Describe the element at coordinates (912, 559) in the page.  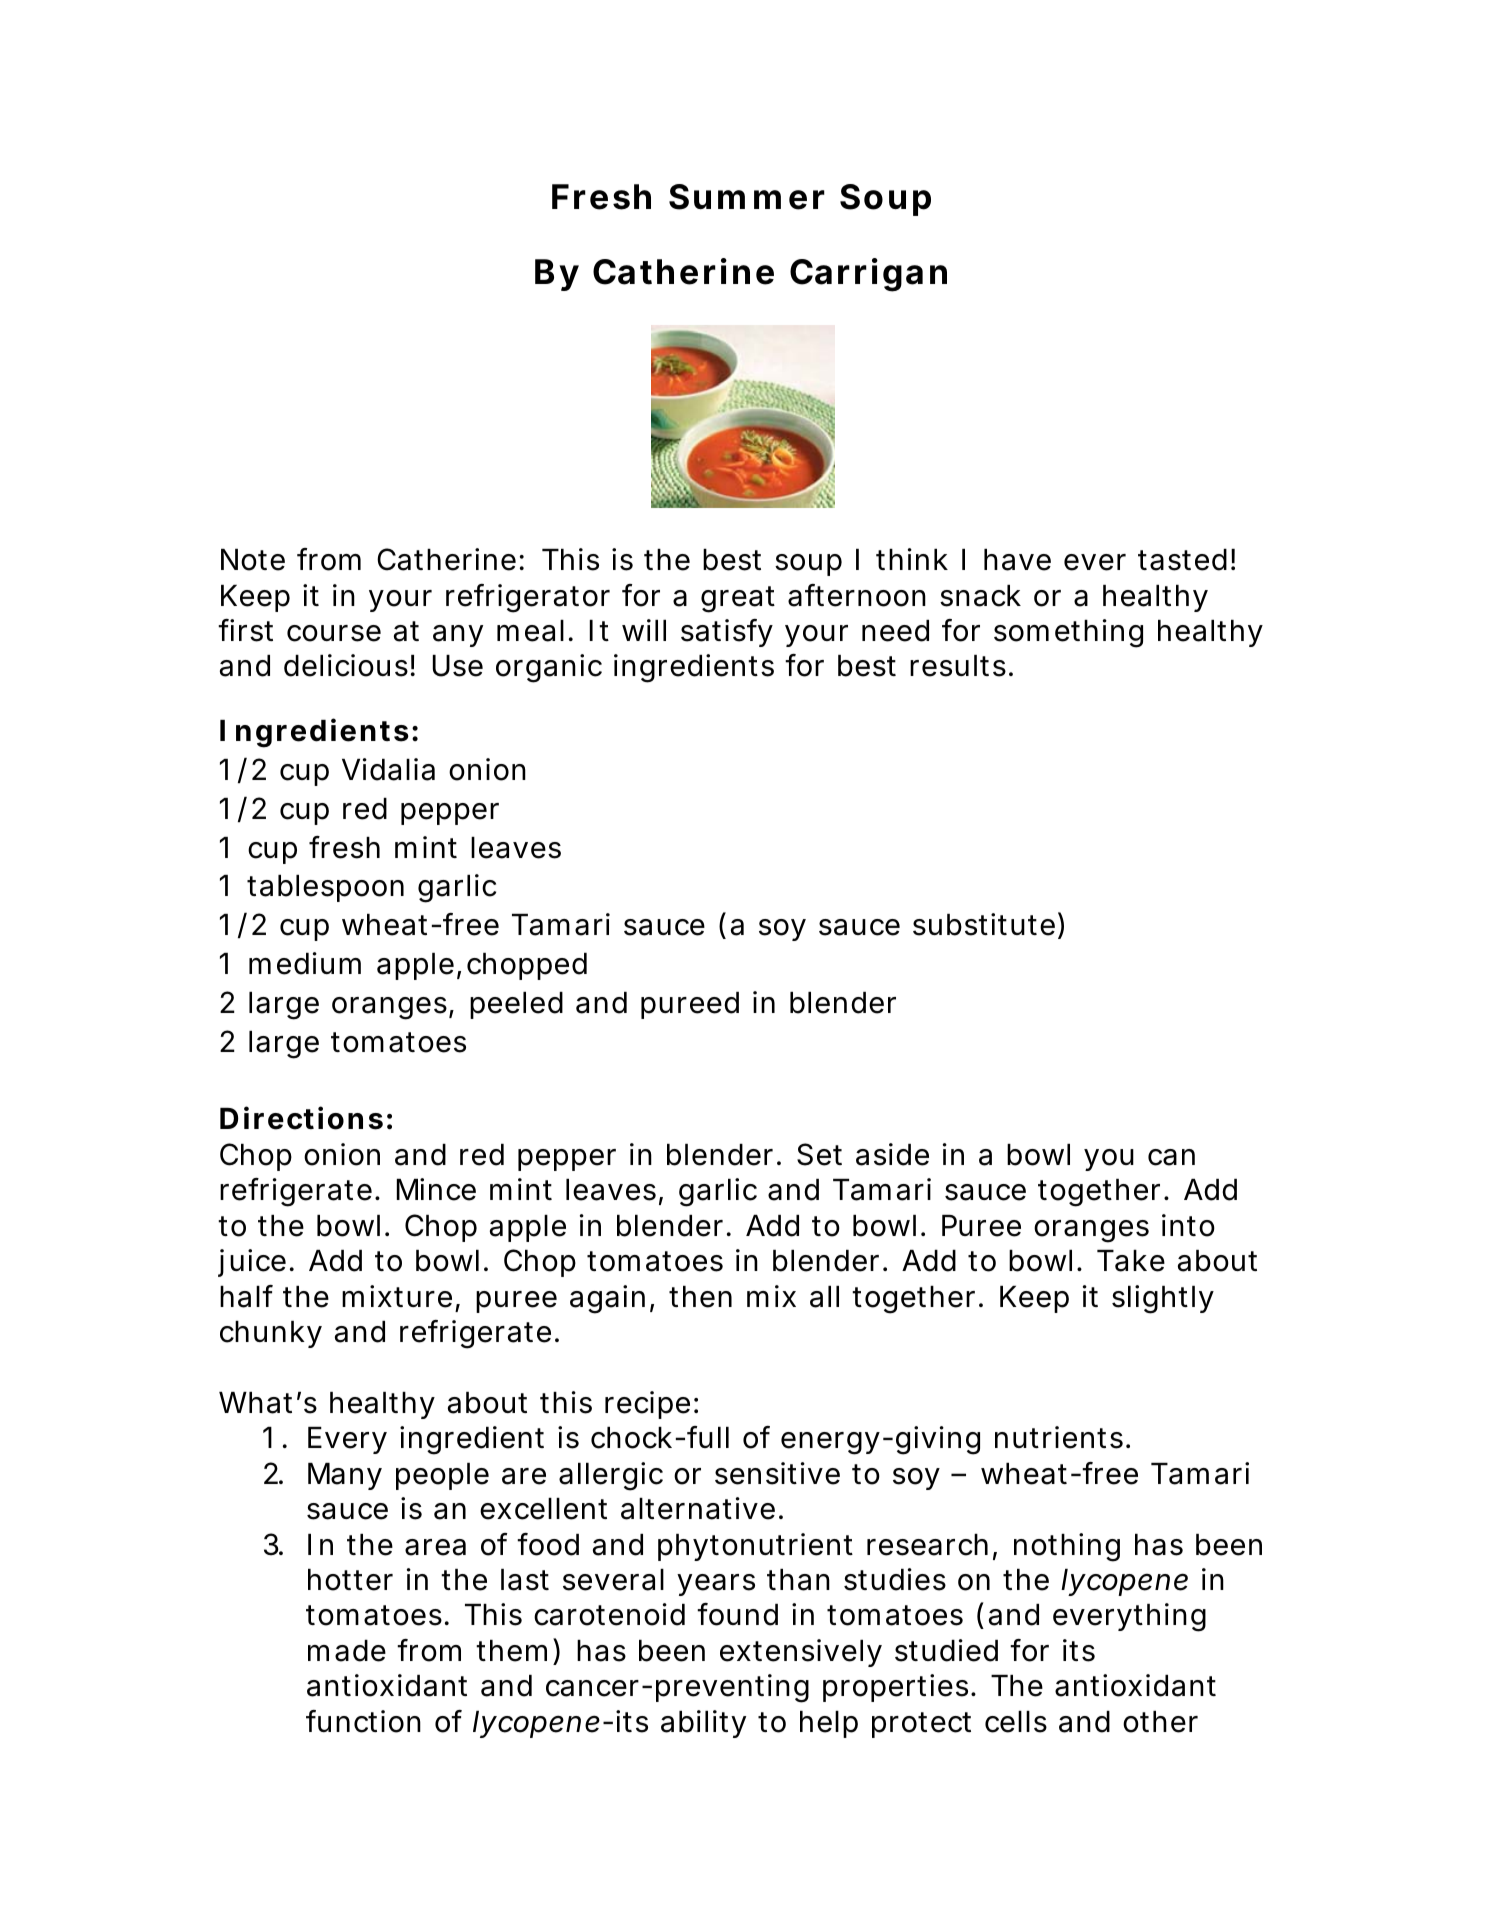
I see `think` at that location.
